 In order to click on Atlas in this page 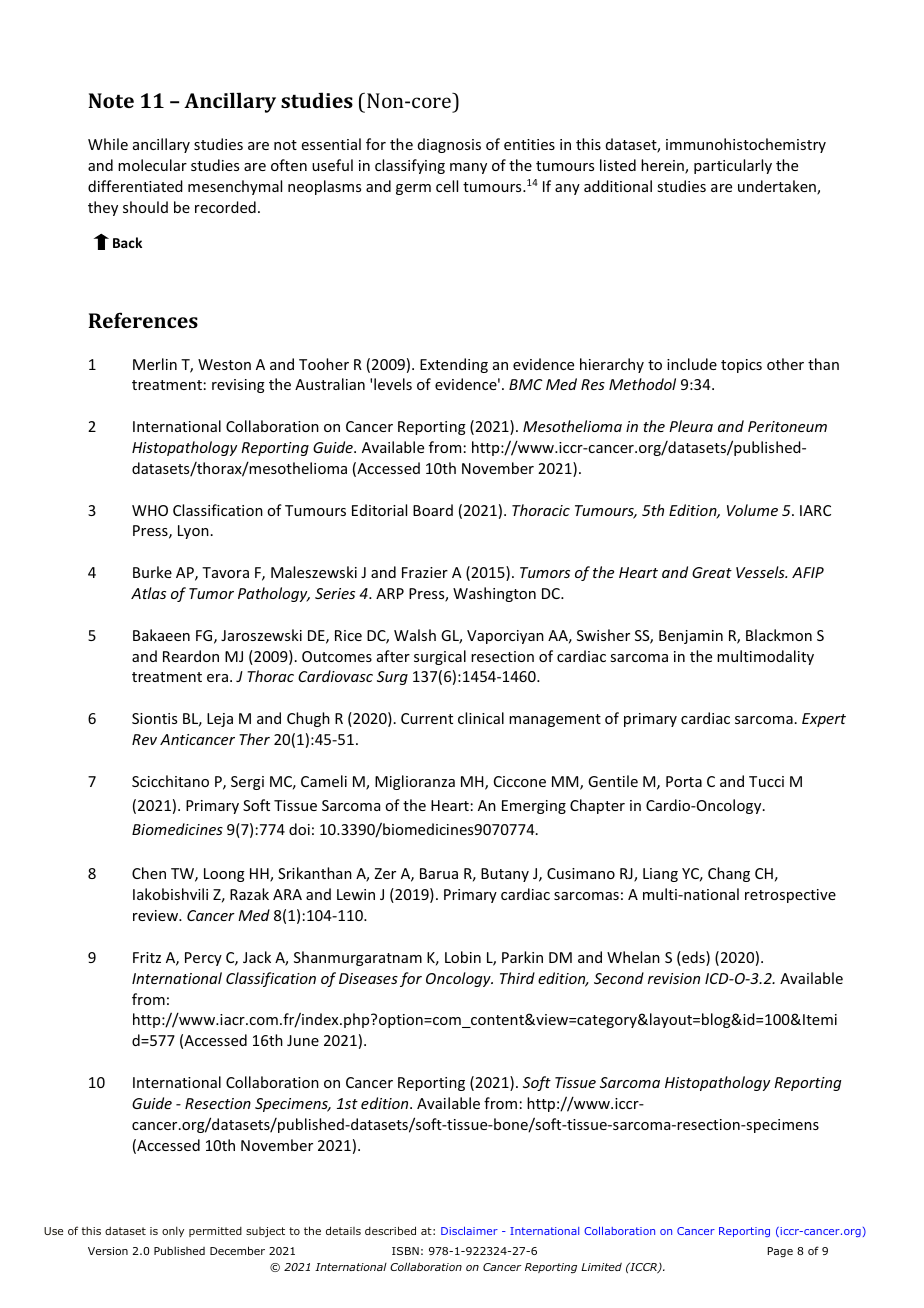, I will do `click(148, 593)`.
